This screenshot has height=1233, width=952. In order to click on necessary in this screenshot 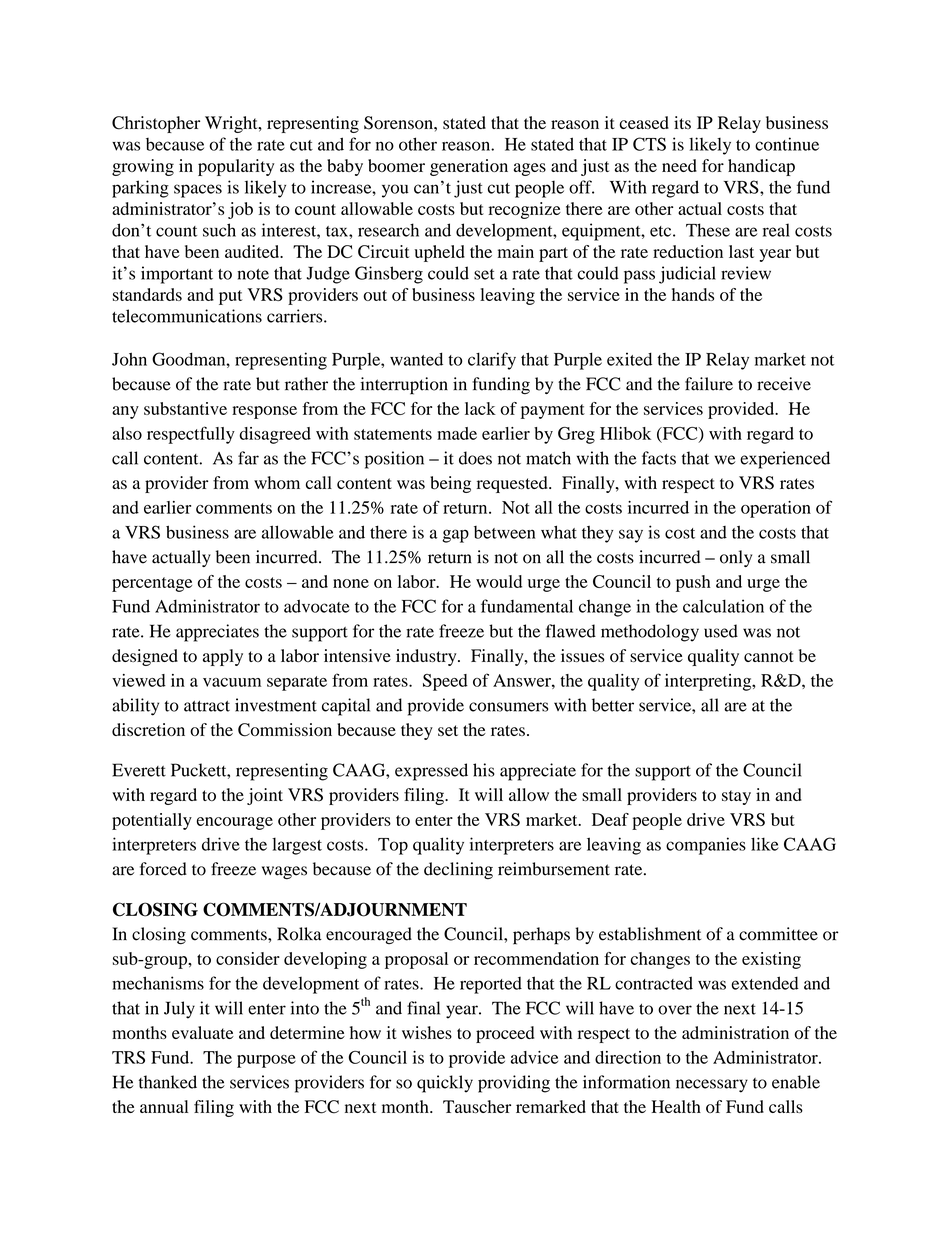, I will do `click(712, 1086)`.
